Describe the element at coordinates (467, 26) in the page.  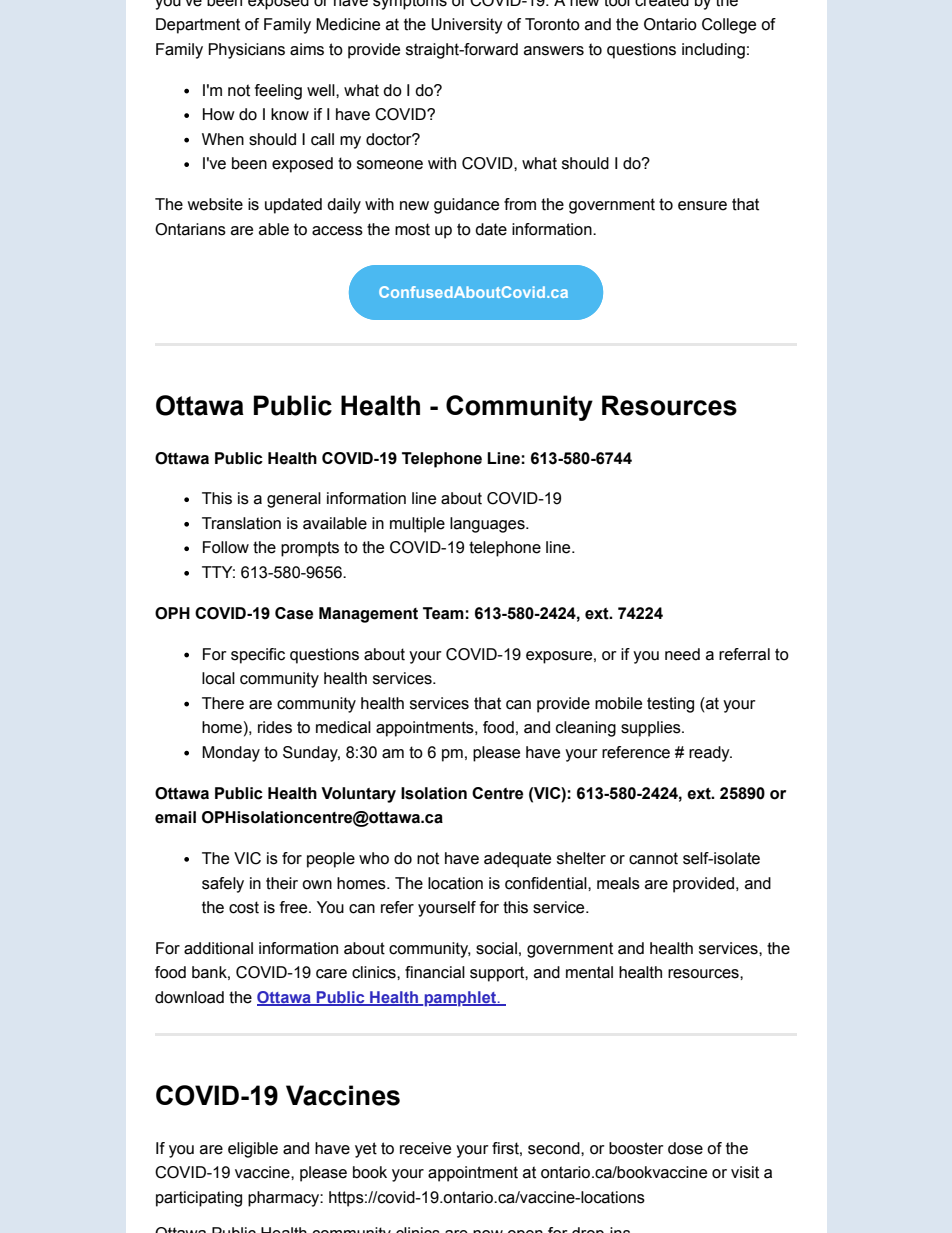
I see `University` at that location.
